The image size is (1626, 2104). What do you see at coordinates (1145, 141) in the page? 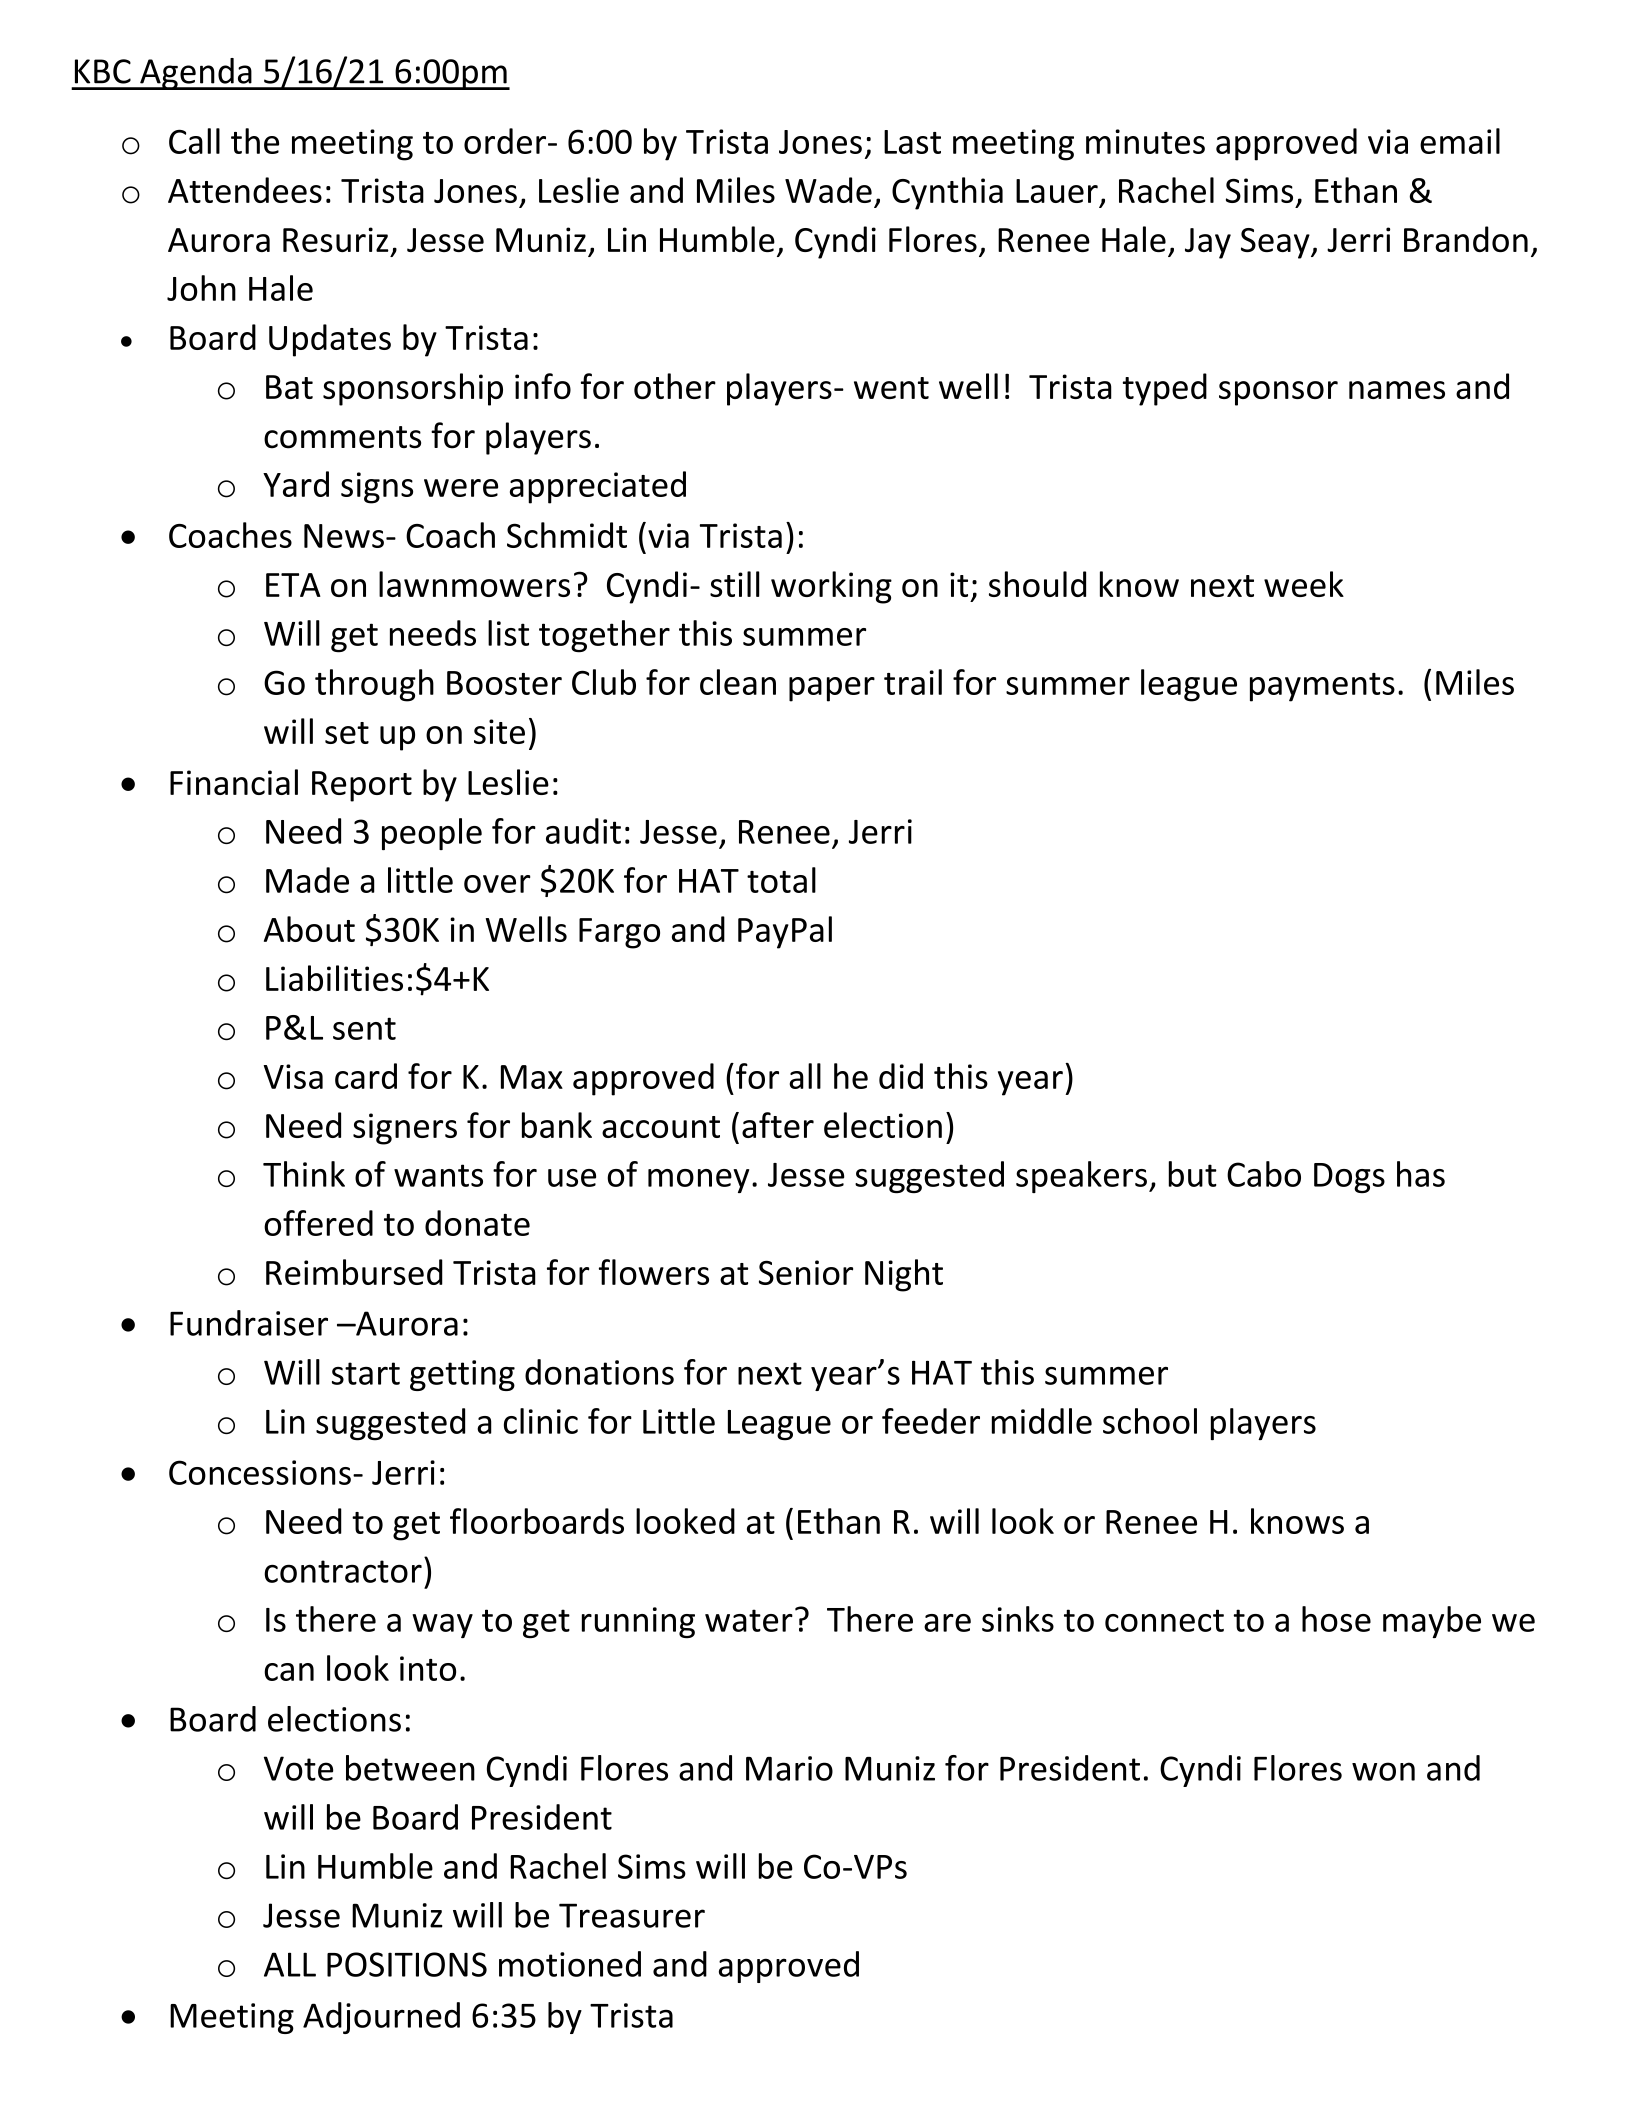
I see `minutes` at bounding box center [1145, 141].
